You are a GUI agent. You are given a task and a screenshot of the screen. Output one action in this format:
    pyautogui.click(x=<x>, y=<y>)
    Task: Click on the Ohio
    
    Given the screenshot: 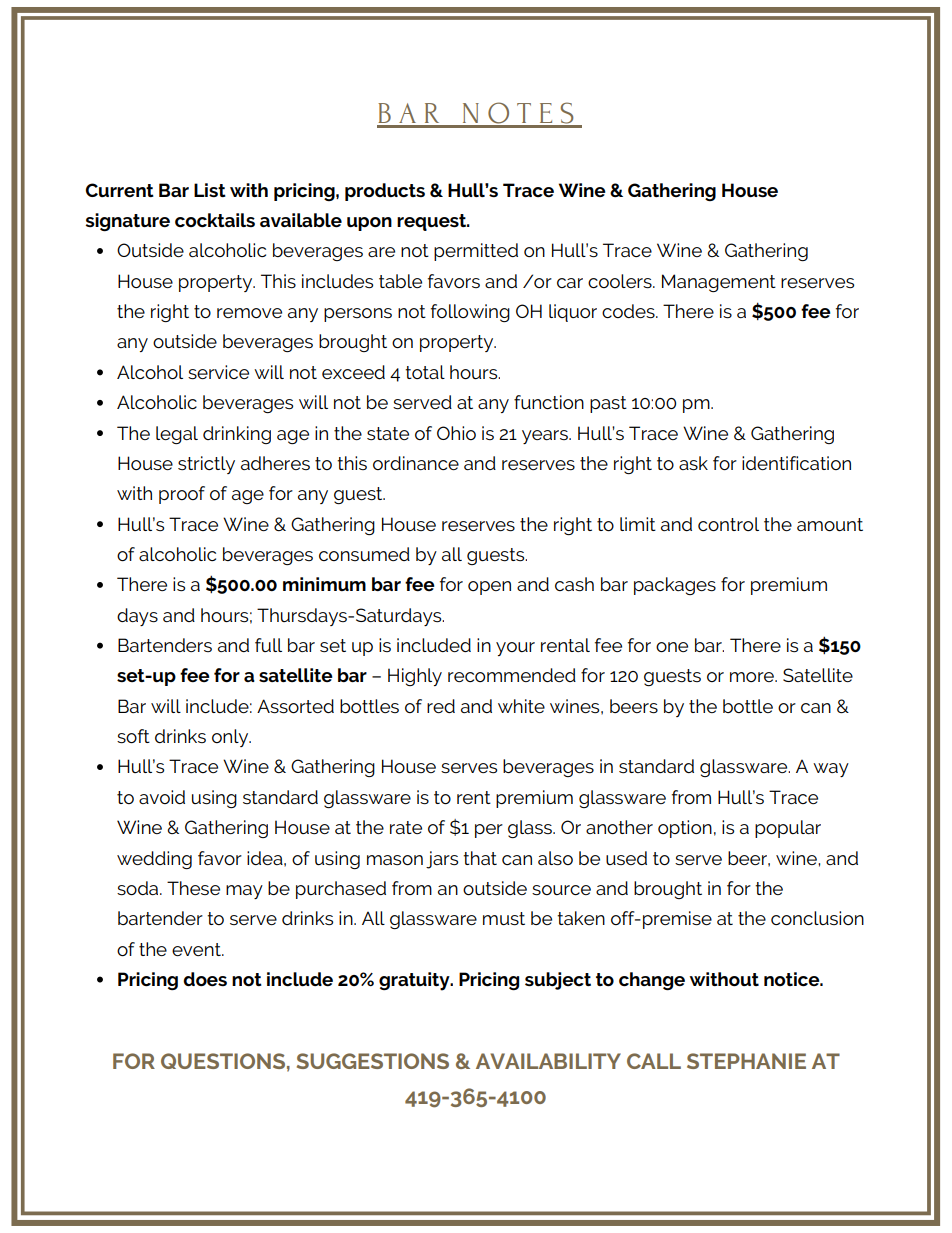 What is the action you would take?
    pyautogui.click(x=456, y=433)
